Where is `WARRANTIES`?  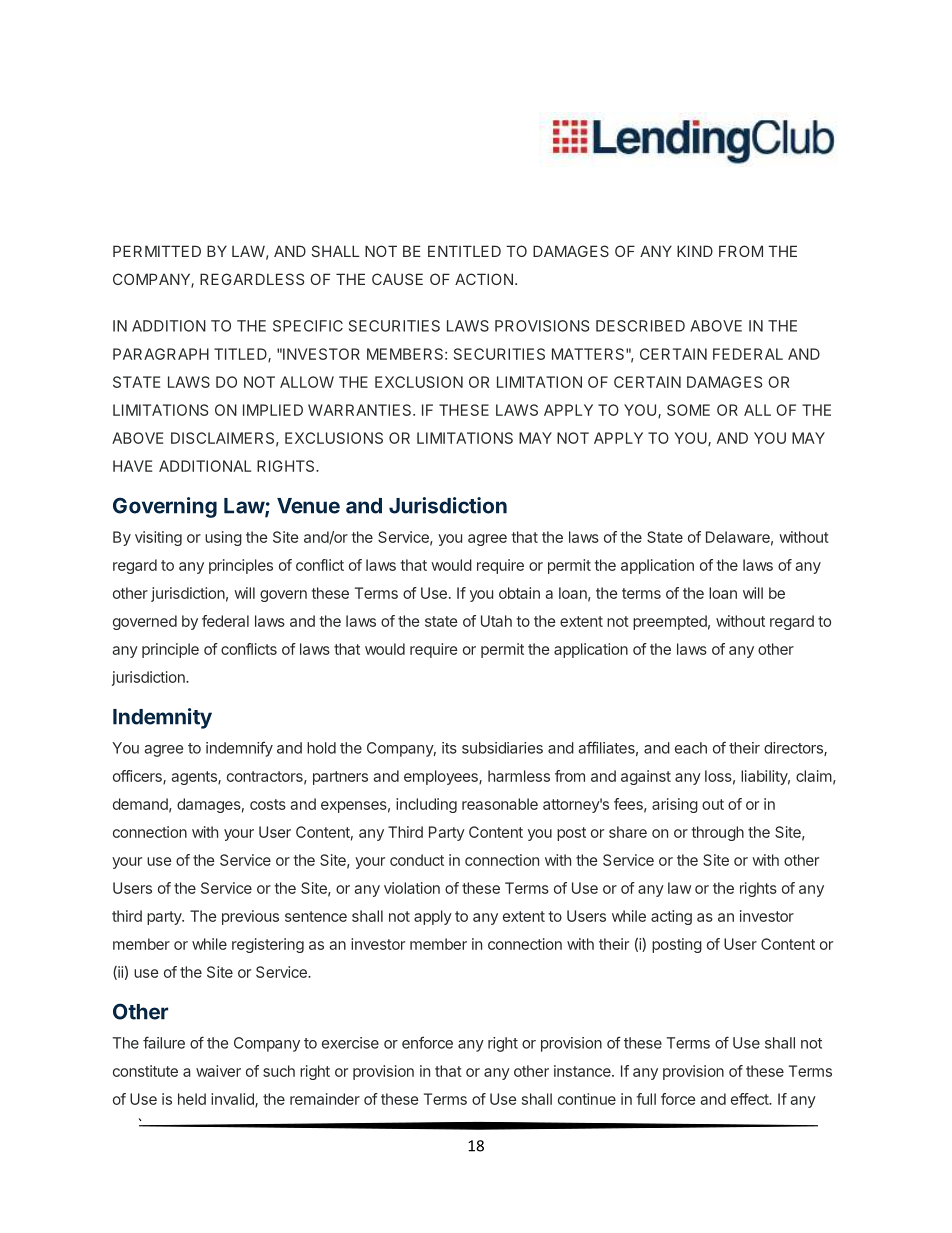 WARRANTIES is located at coordinates (361, 410).
